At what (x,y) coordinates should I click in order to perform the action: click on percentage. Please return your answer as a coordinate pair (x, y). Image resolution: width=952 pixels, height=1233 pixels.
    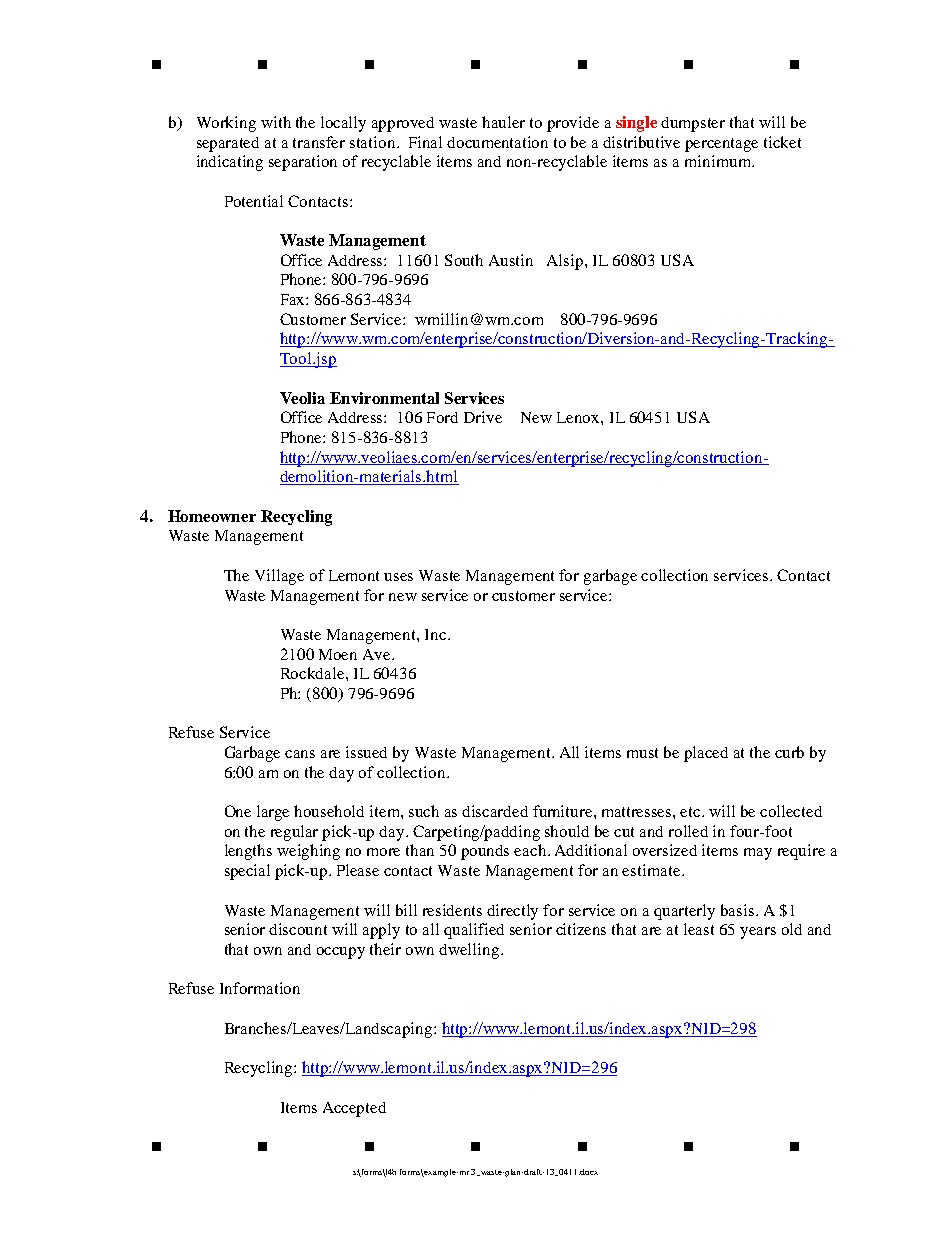
    Looking at the image, I should click on (721, 145).
